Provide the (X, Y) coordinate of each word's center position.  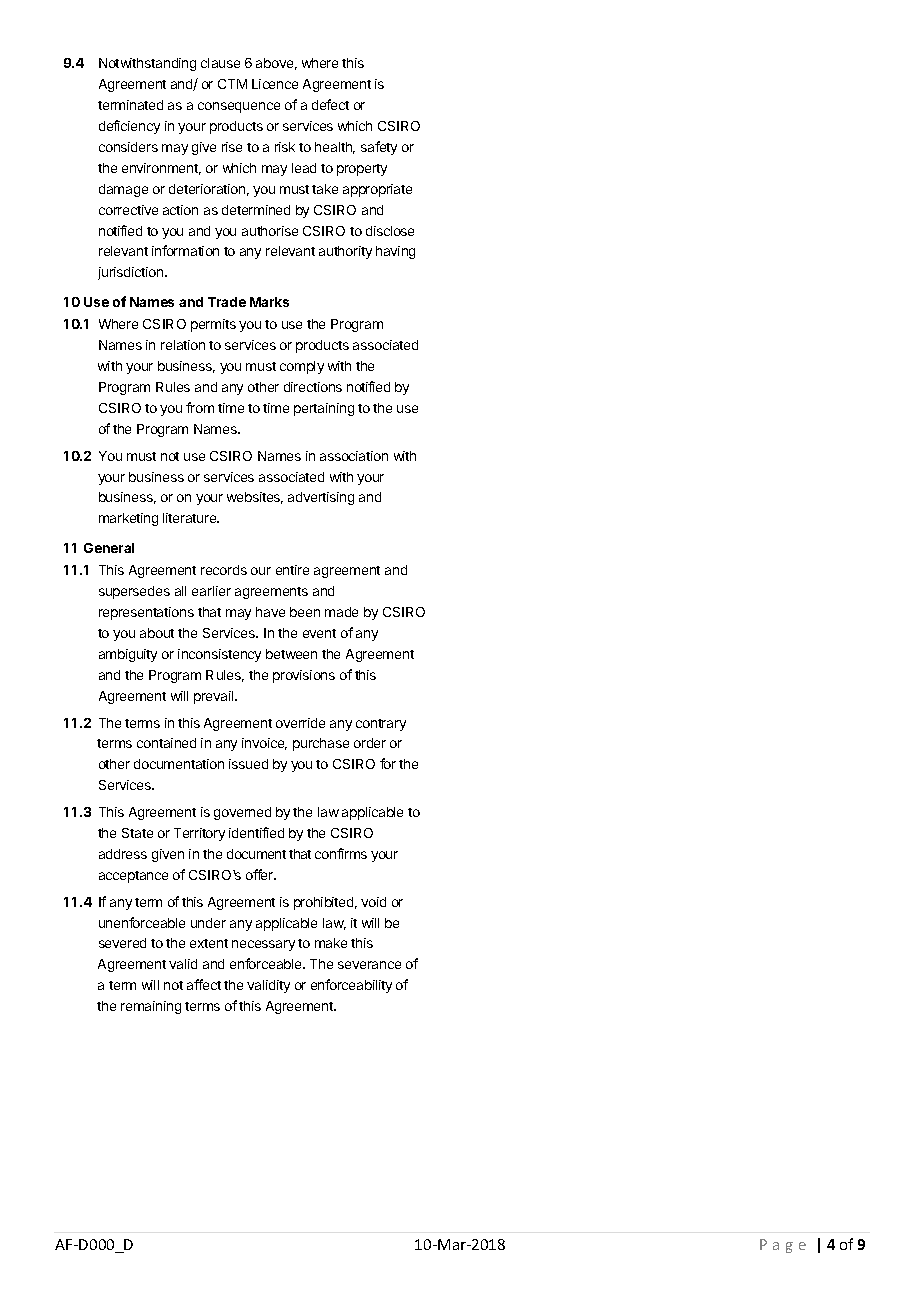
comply (302, 367)
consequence (239, 107)
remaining (151, 1007)
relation (183, 345)
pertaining (324, 409)
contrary (381, 725)
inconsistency (219, 655)
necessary (263, 945)
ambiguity (128, 655)
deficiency (129, 127)
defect (330, 104)
